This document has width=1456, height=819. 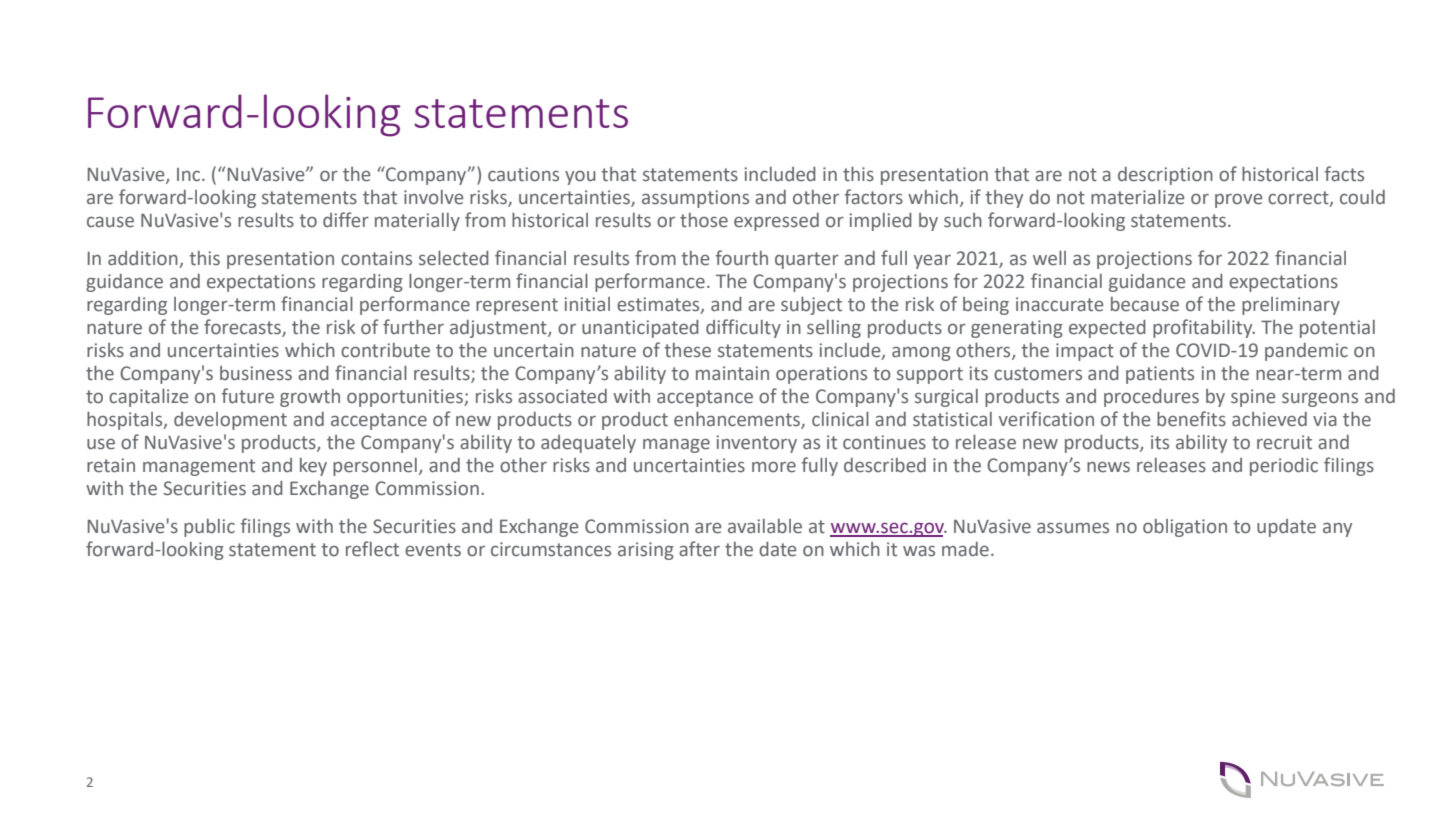 I want to click on benefits, so click(x=1191, y=419).
